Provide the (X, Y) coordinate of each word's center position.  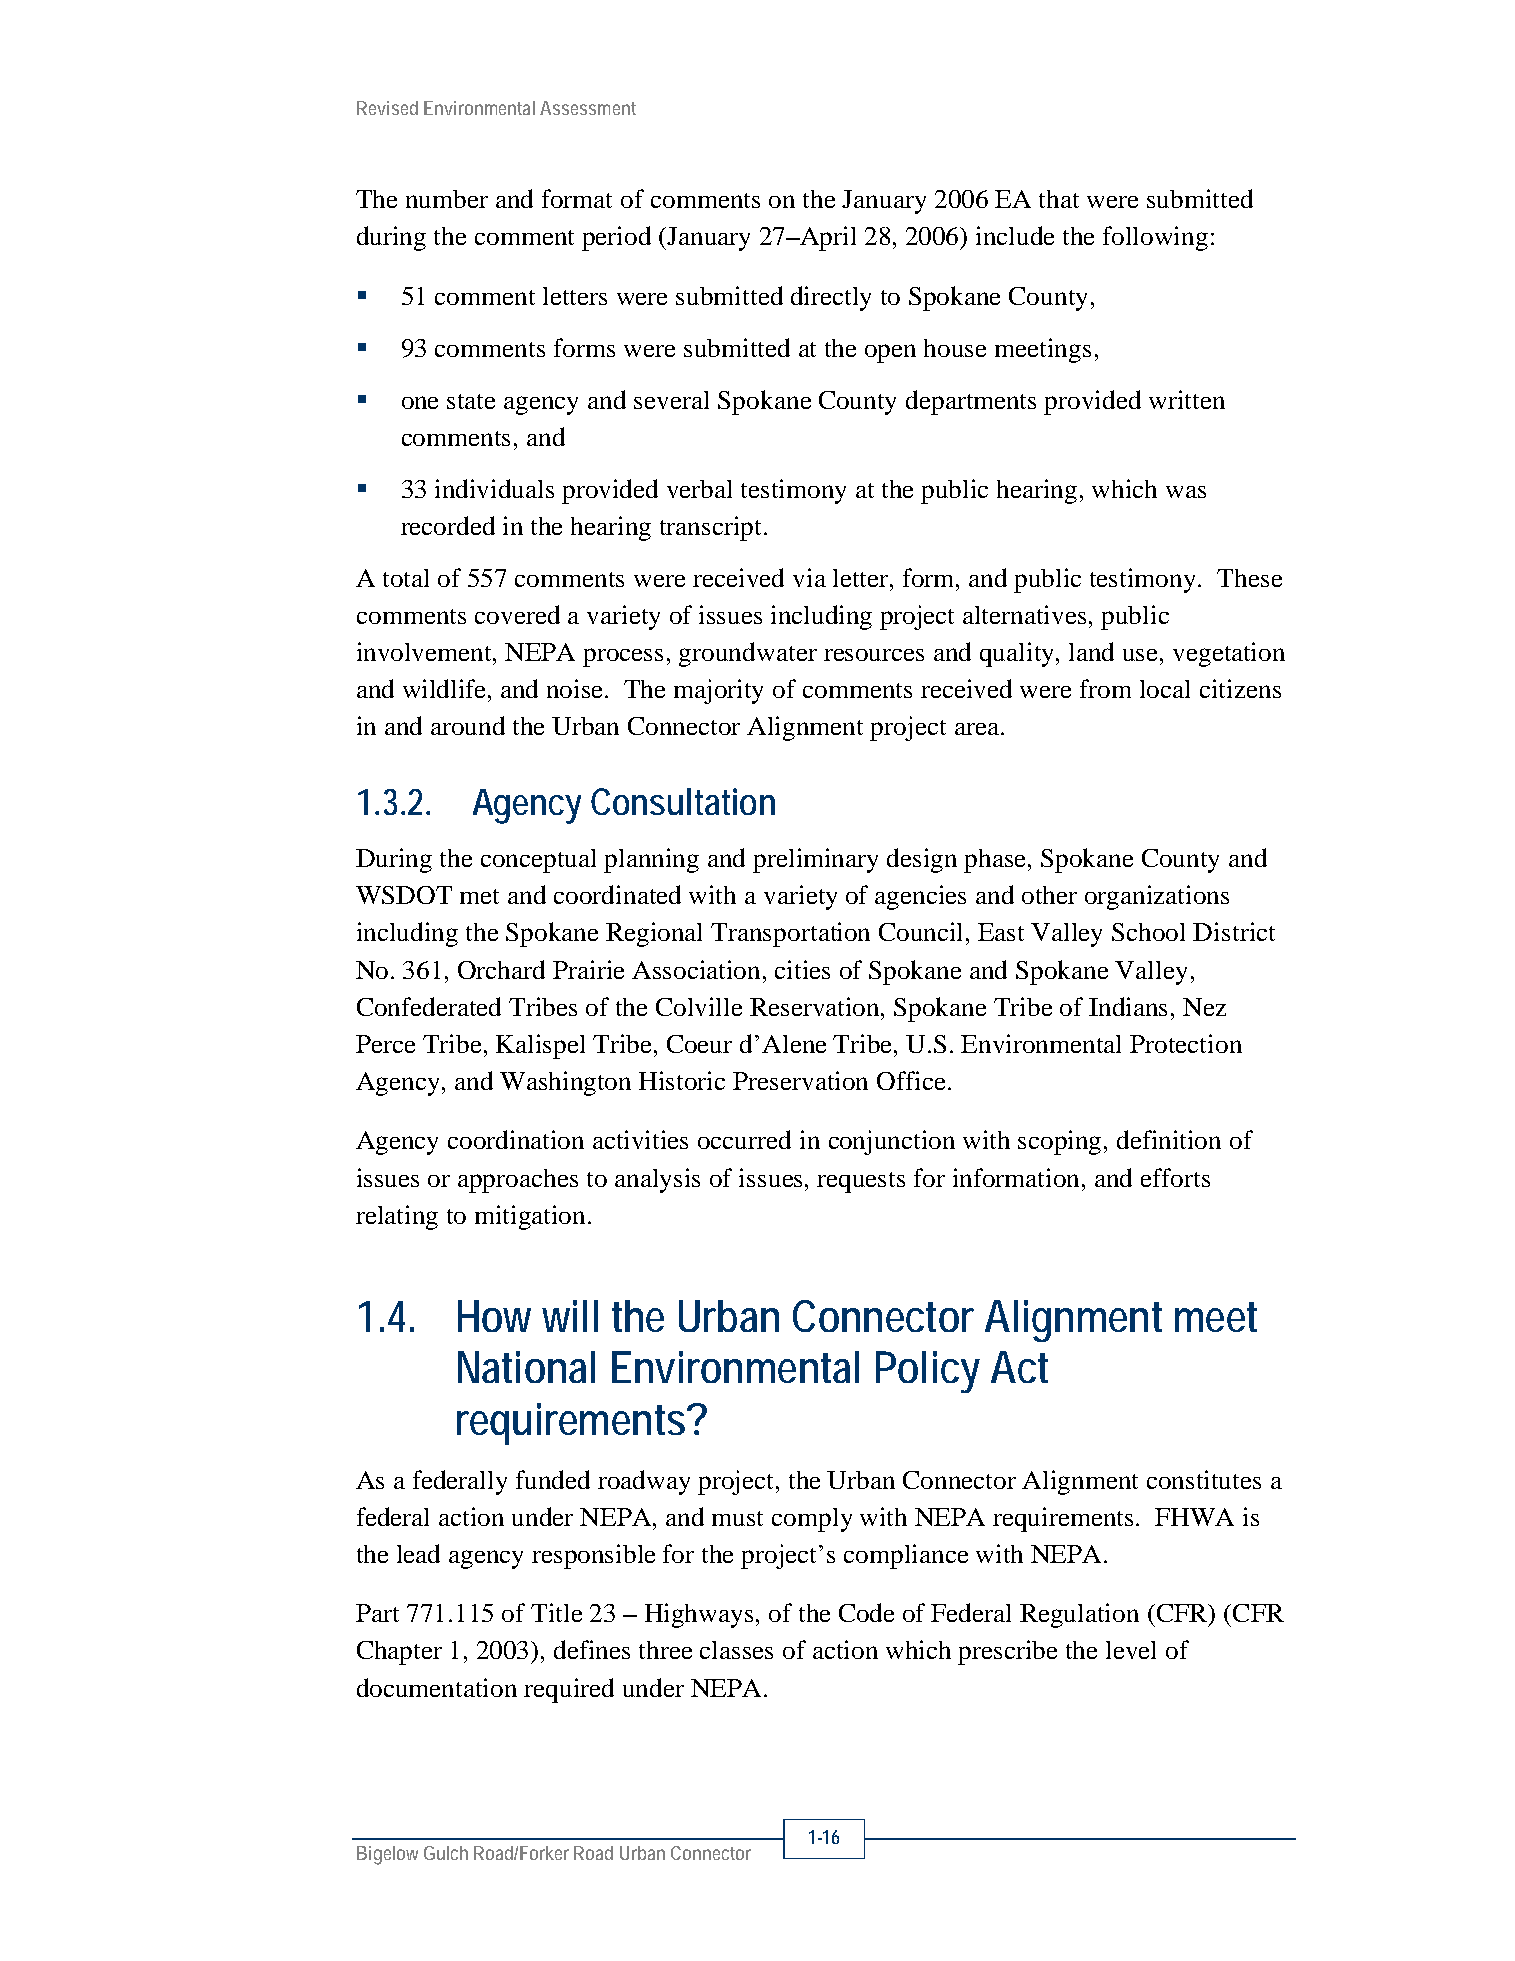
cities (802, 969)
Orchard (501, 969)
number (447, 199)
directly (831, 298)
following (1155, 238)
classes (736, 1650)
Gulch (446, 1853)
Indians (1128, 1006)
